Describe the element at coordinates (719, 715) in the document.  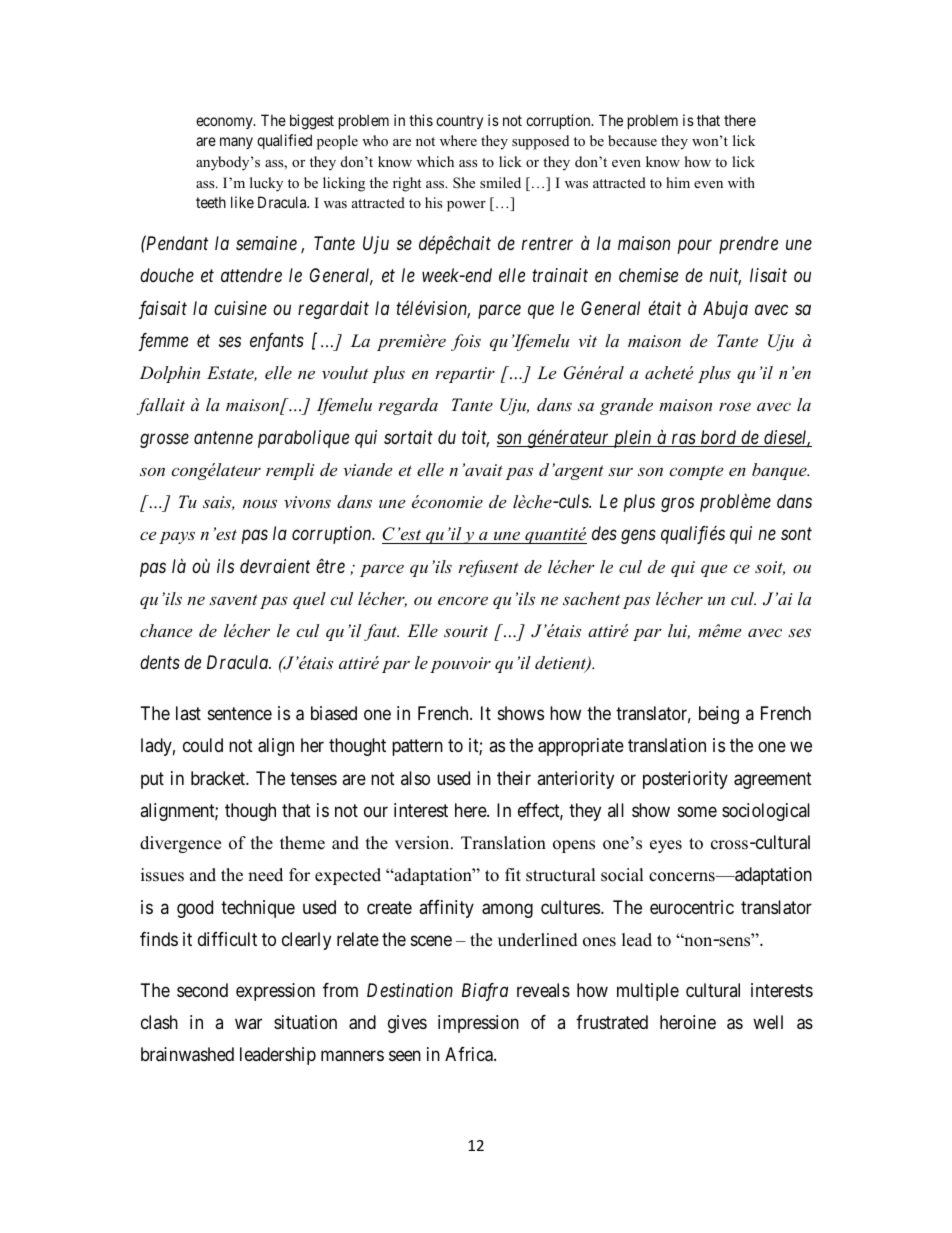
I see `being` at that location.
